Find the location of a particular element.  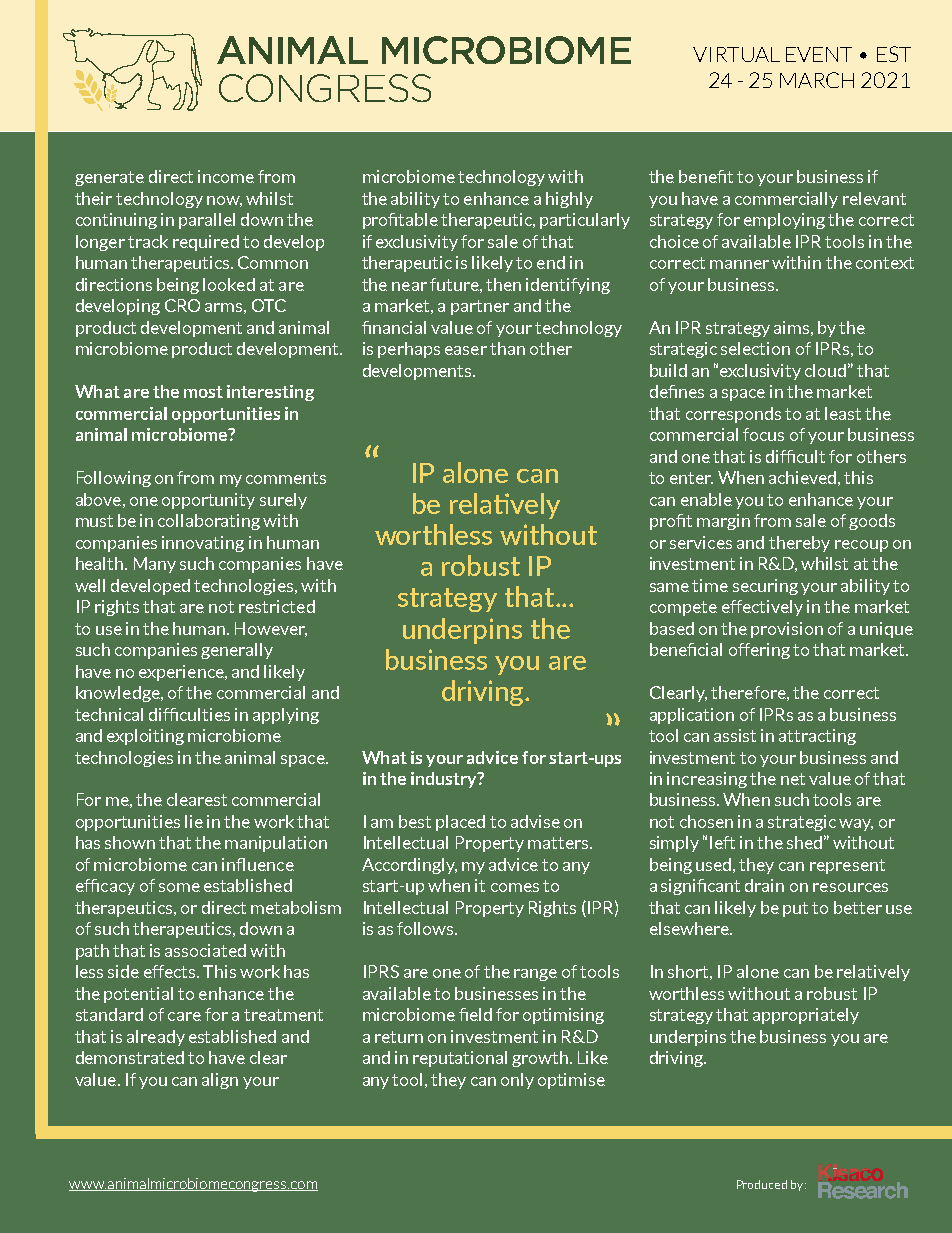

align is located at coordinates (220, 1081).
